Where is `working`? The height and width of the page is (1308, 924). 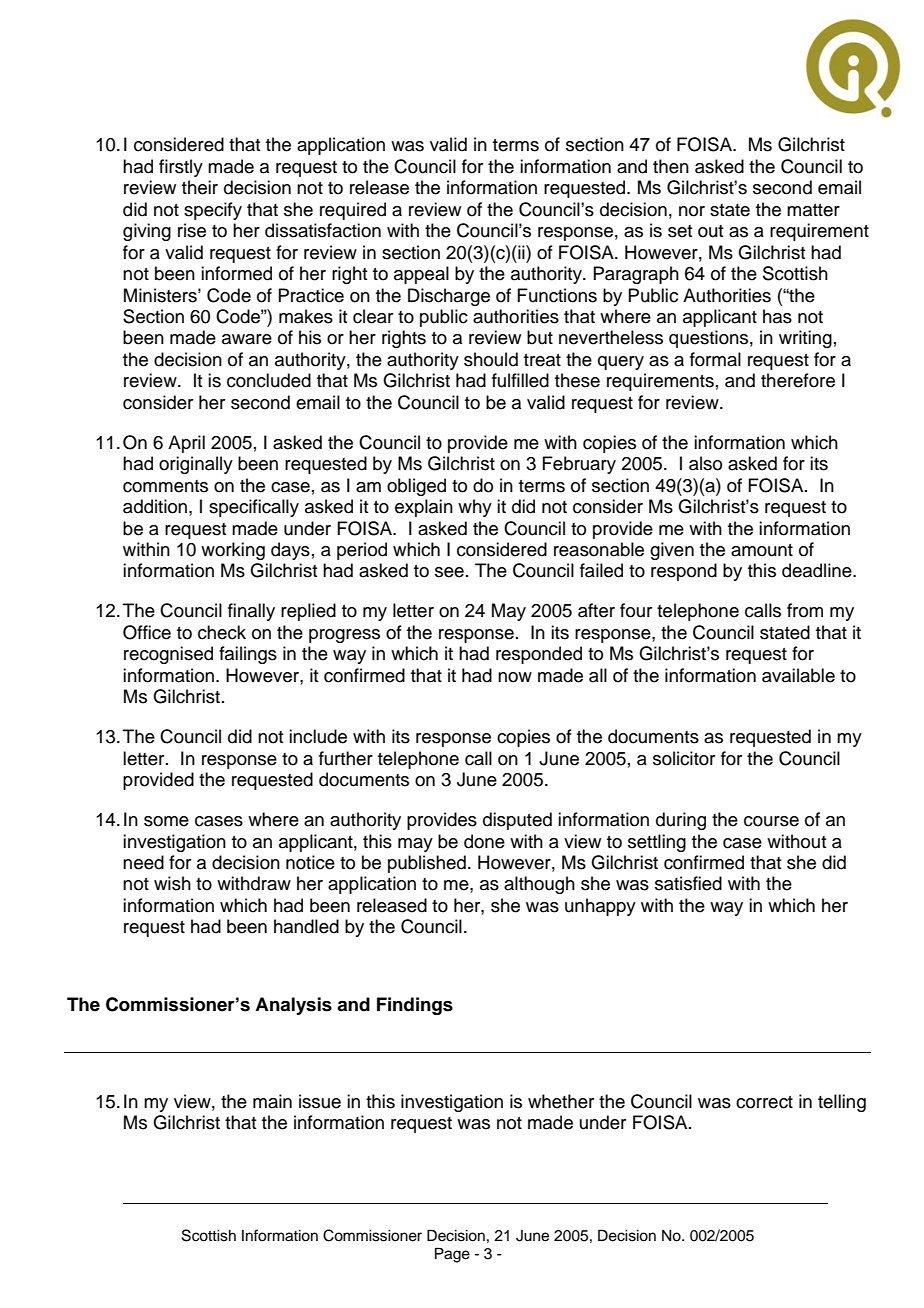
working is located at coordinates (233, 551).
